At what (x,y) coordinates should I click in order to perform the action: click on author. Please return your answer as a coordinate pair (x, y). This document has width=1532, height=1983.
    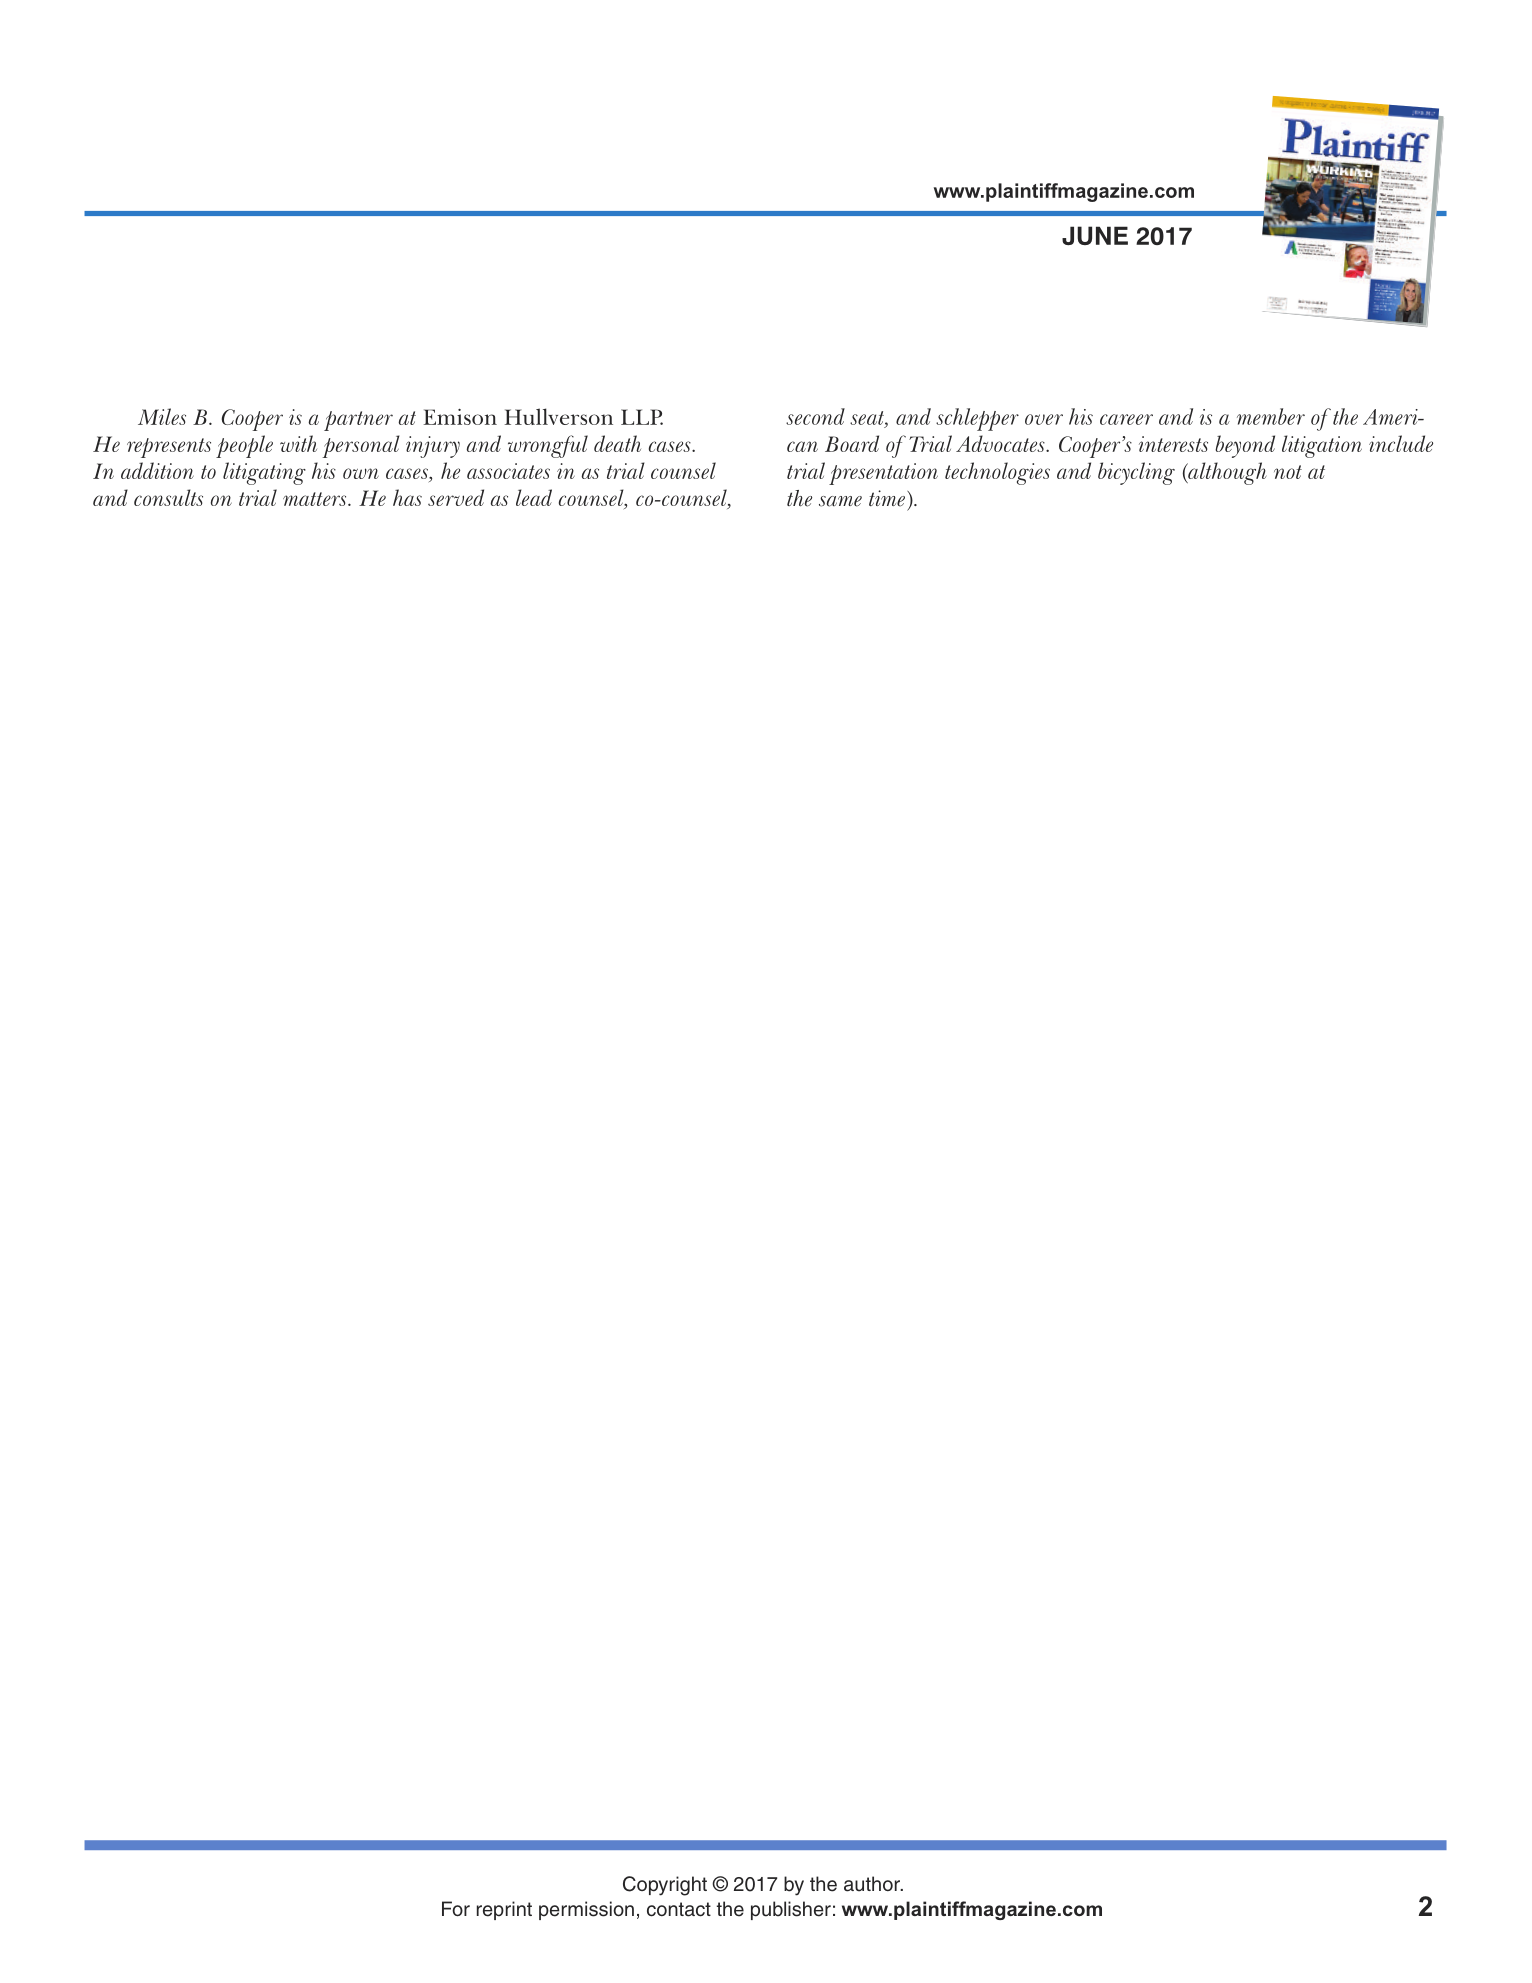
    Looking at the image, I should click on (873, 1884).
